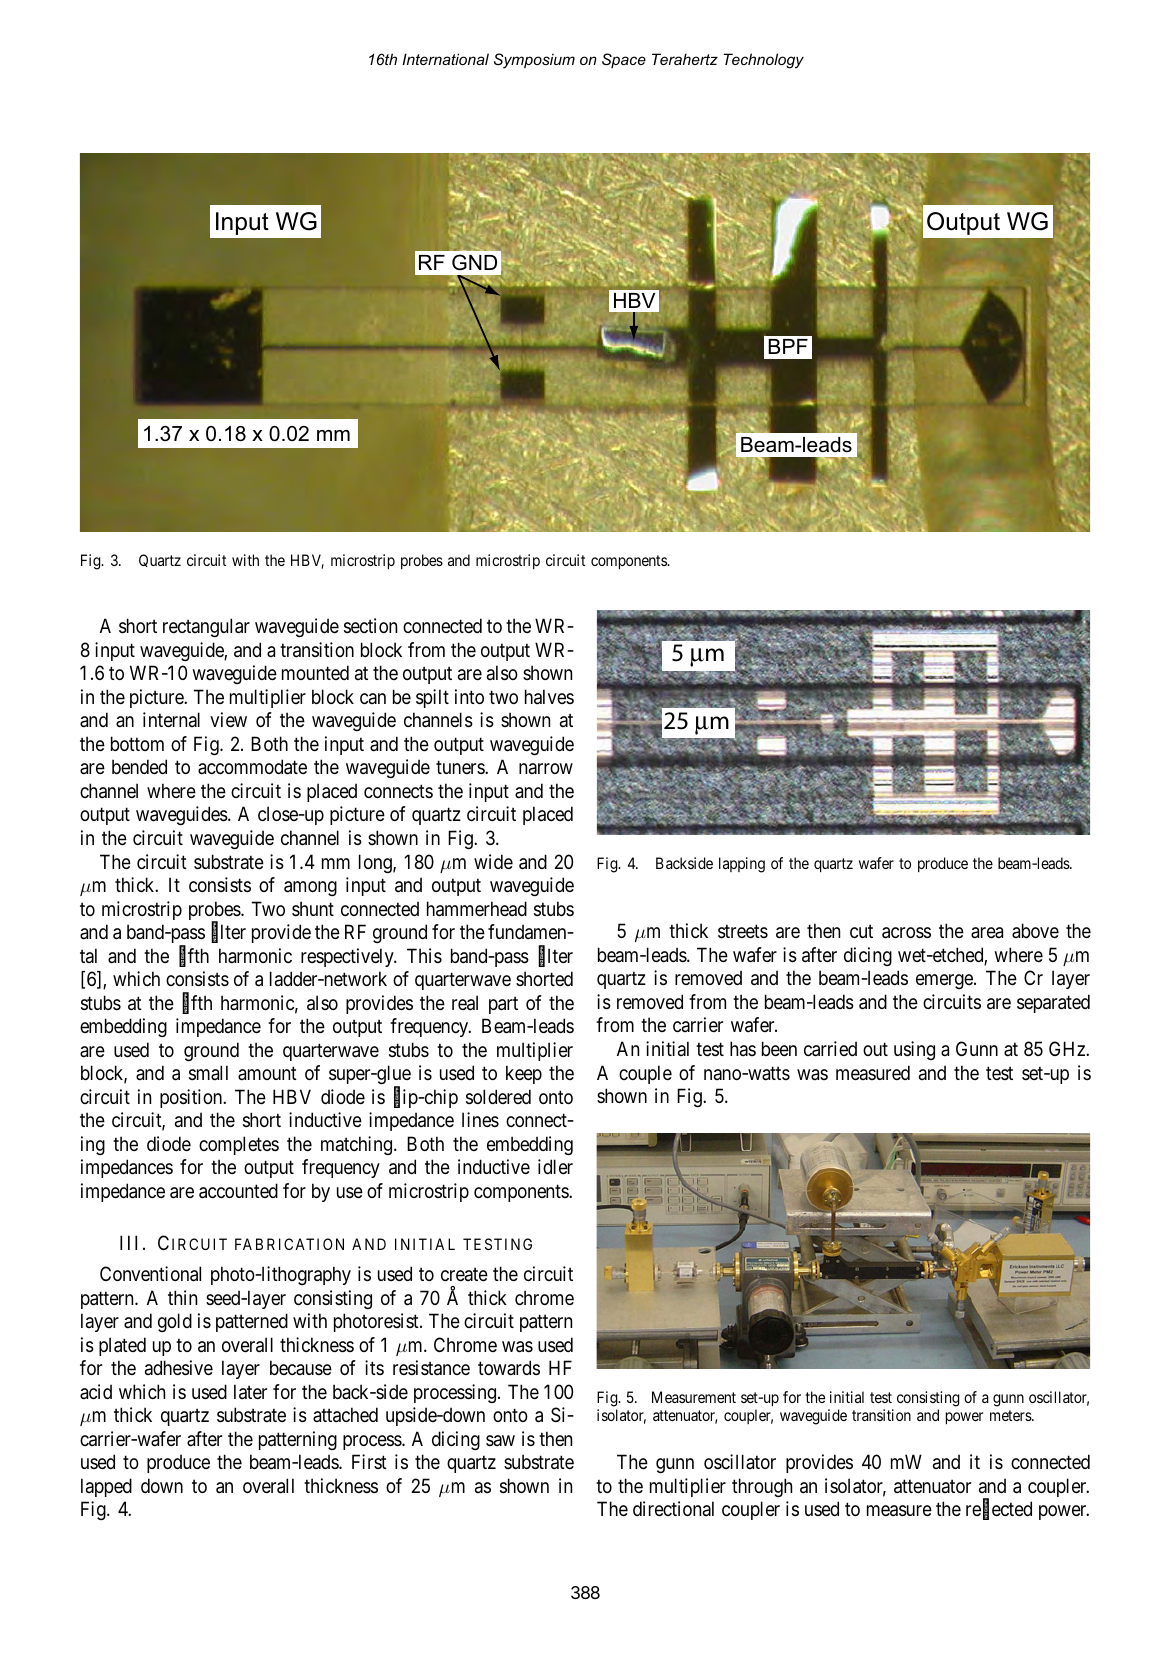 The width and height of the screenshot is (1170, 1655). Describe the element at coordinates (764, 61) in the screenshot. I see `Technology` at that location.
